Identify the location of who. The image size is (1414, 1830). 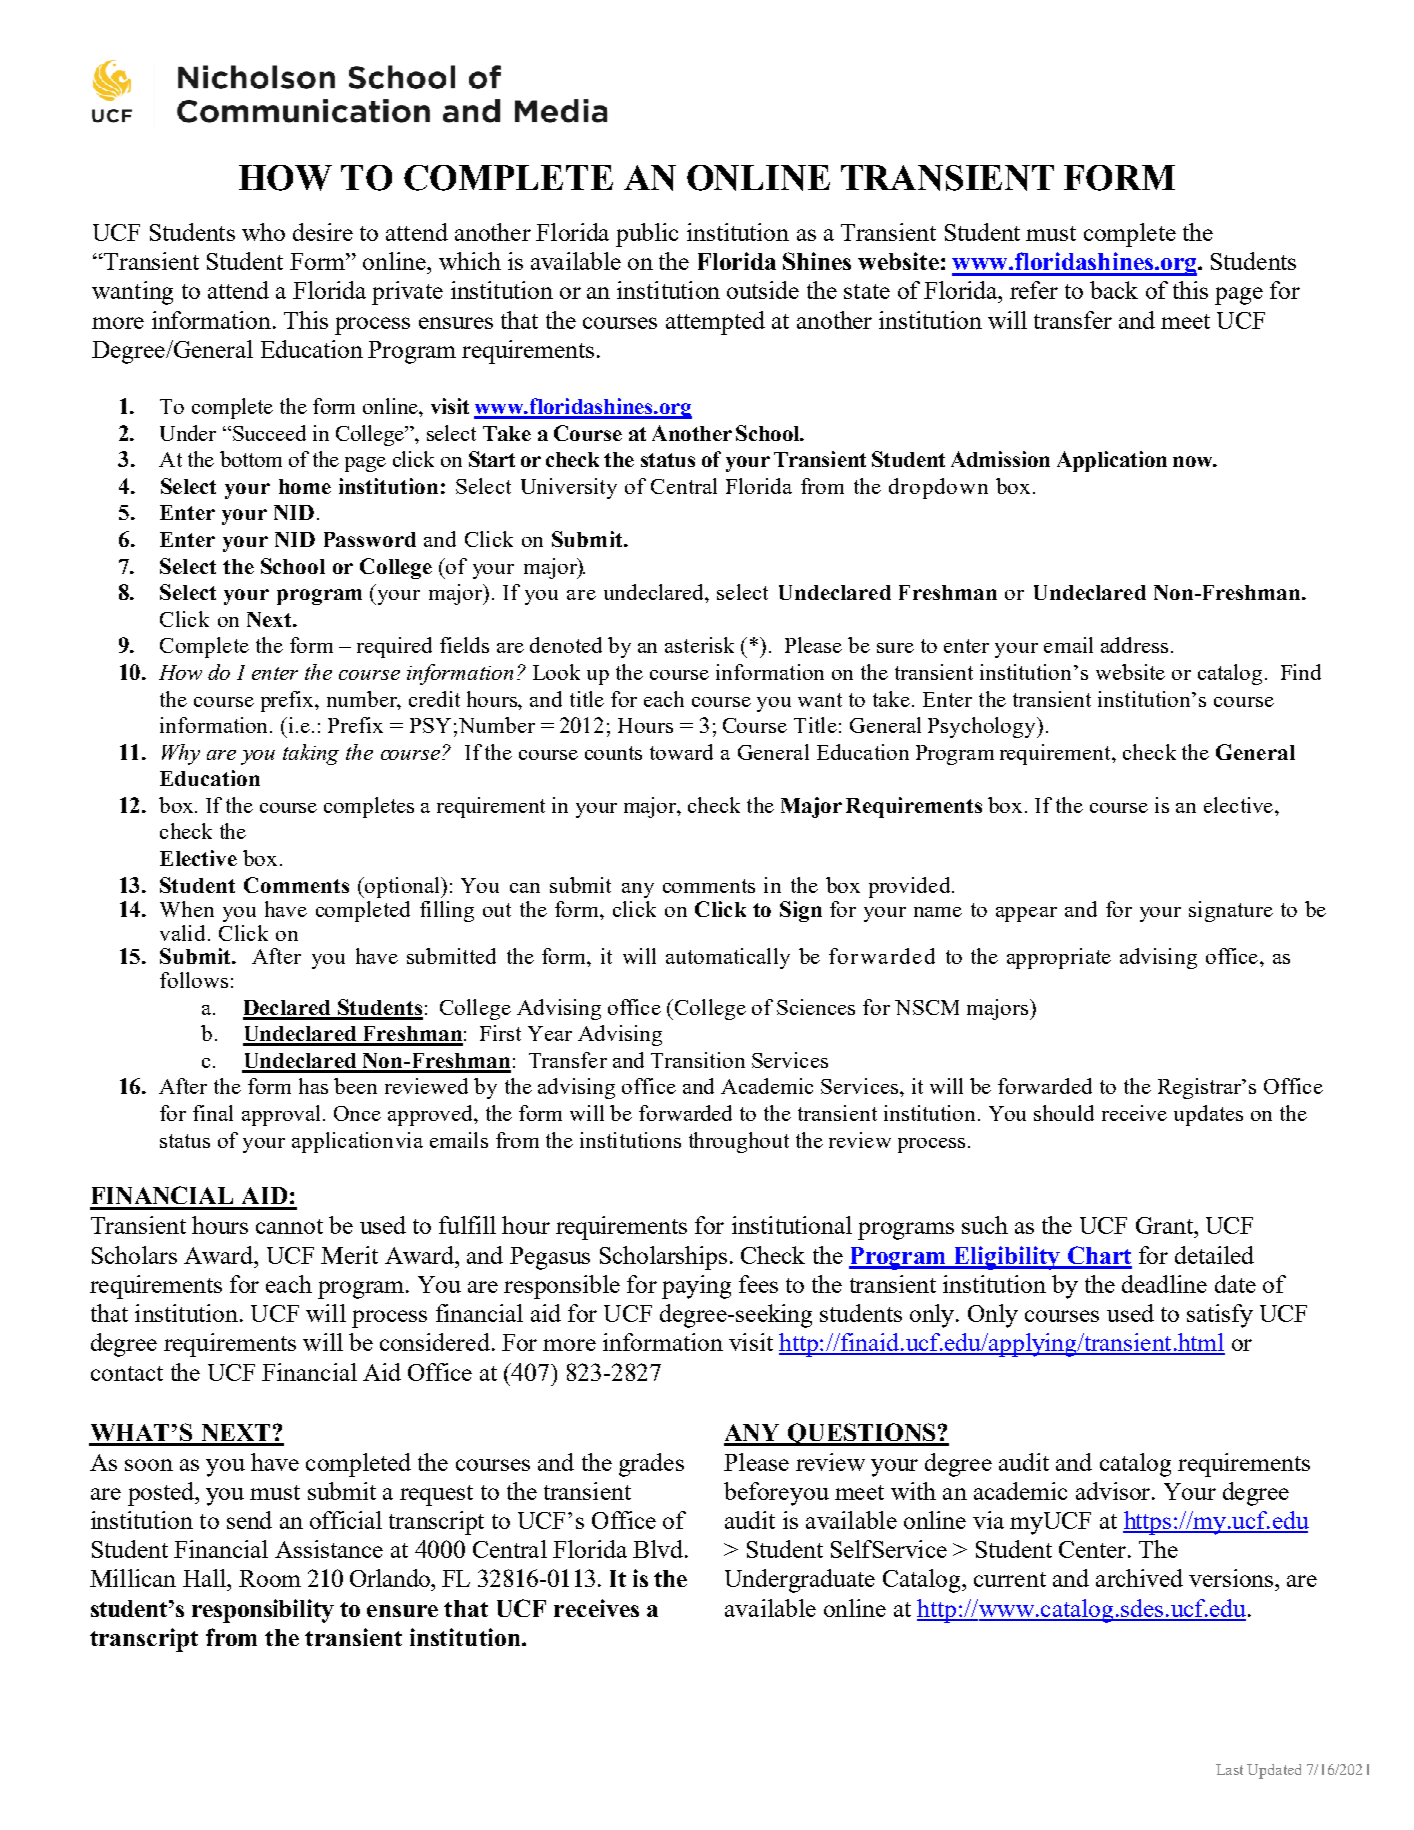
(263, 232).
